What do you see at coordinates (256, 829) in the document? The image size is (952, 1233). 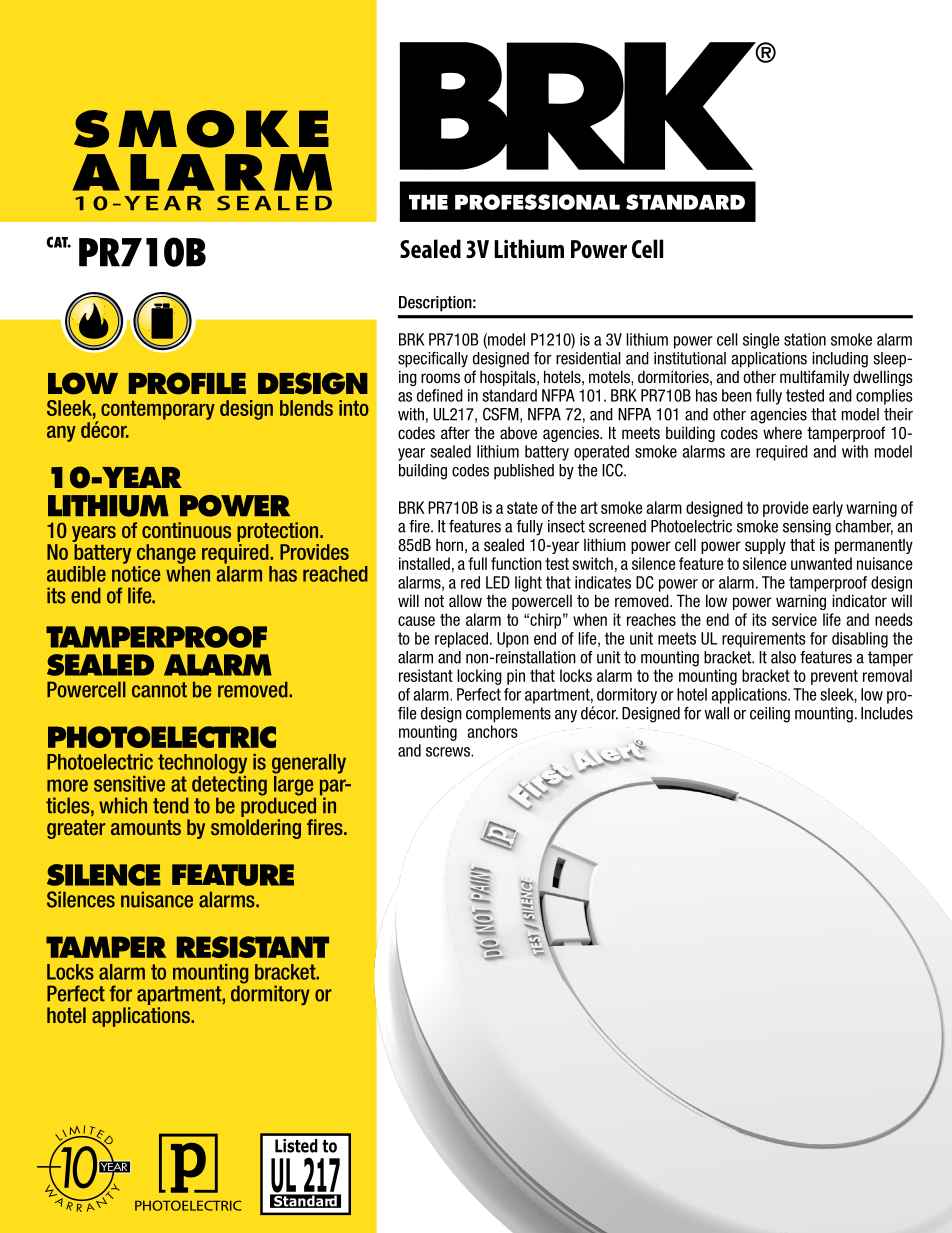 I see `smoldering` at bounding box center [256, 829].
